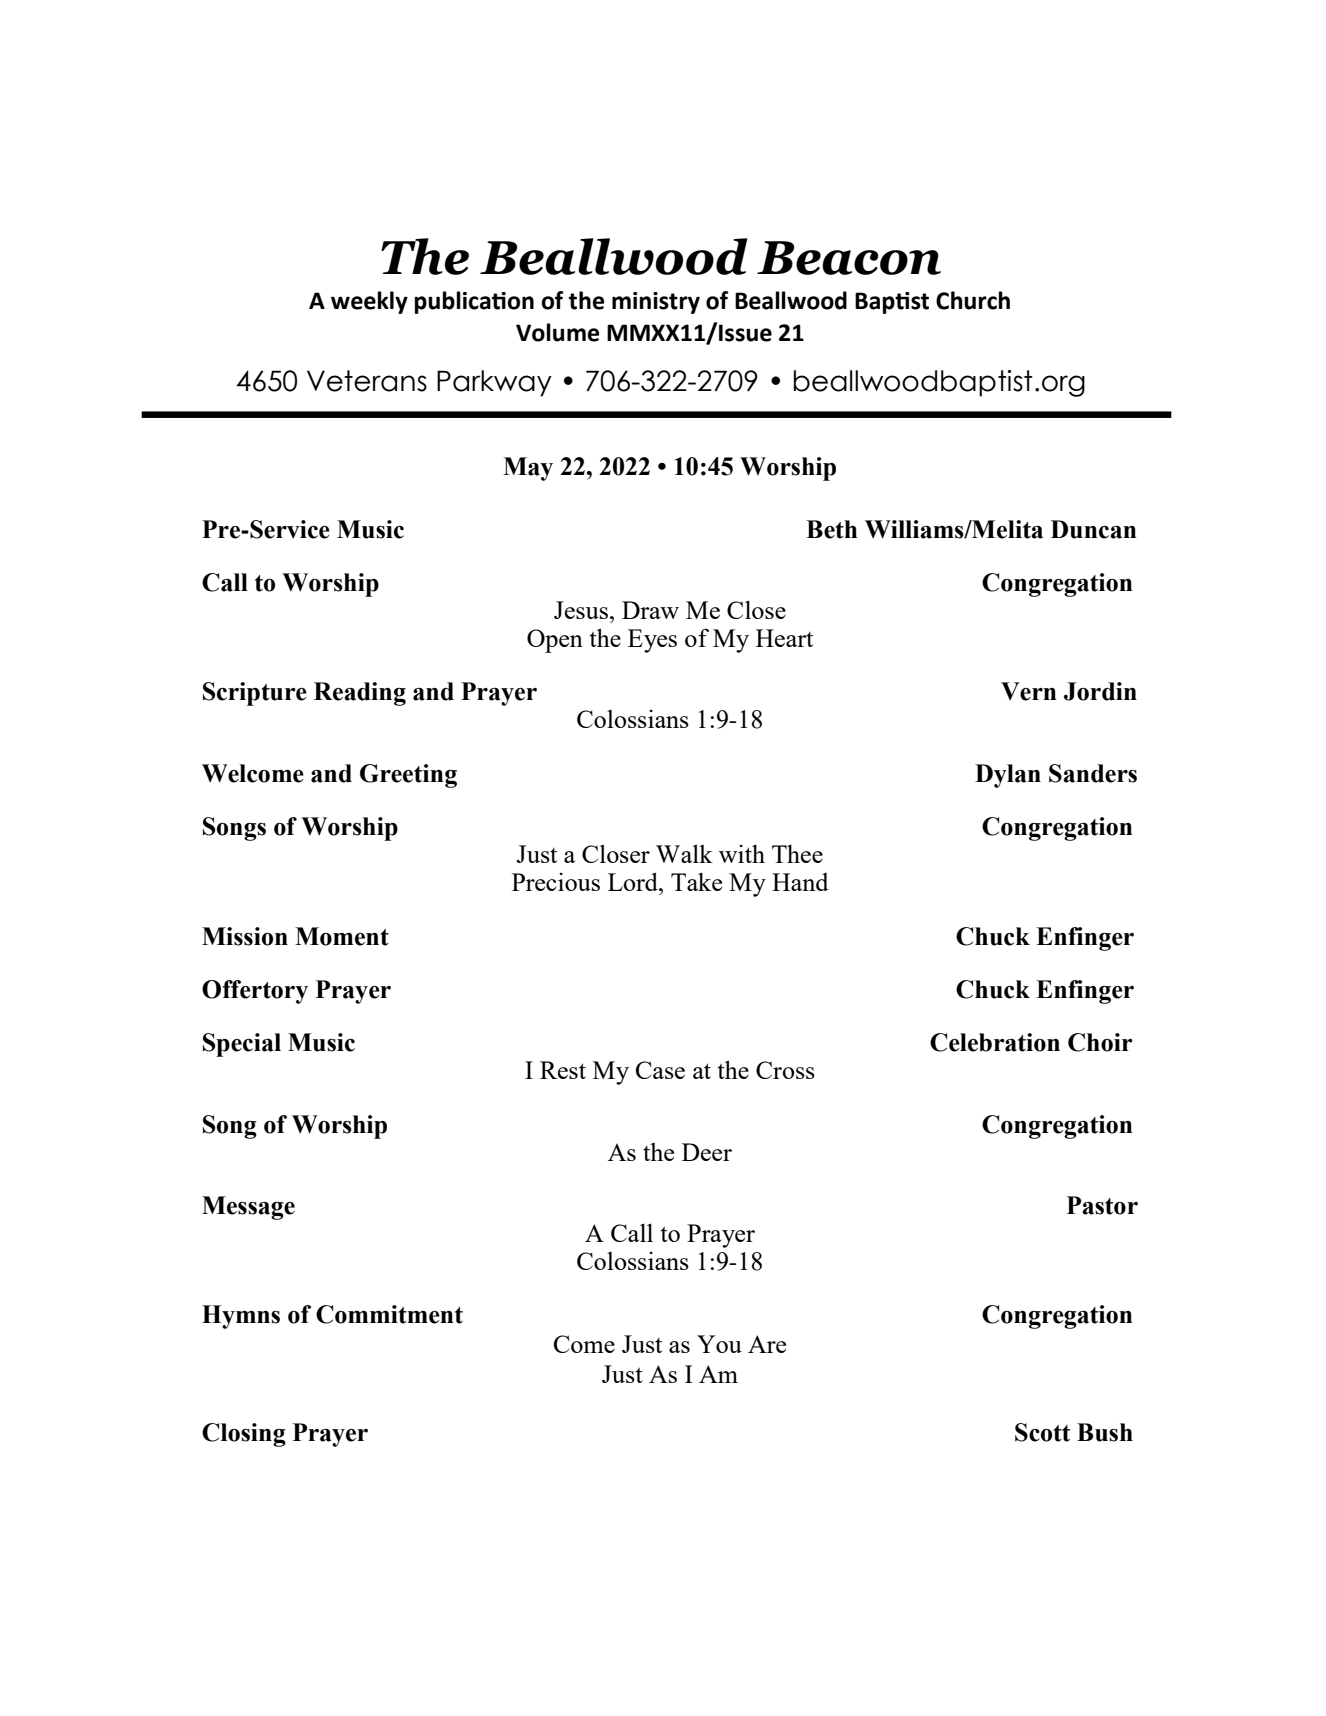  What do you see at coordinates (684, 853) in the image?
I see `Walk` at bounding box center [684, 853].
